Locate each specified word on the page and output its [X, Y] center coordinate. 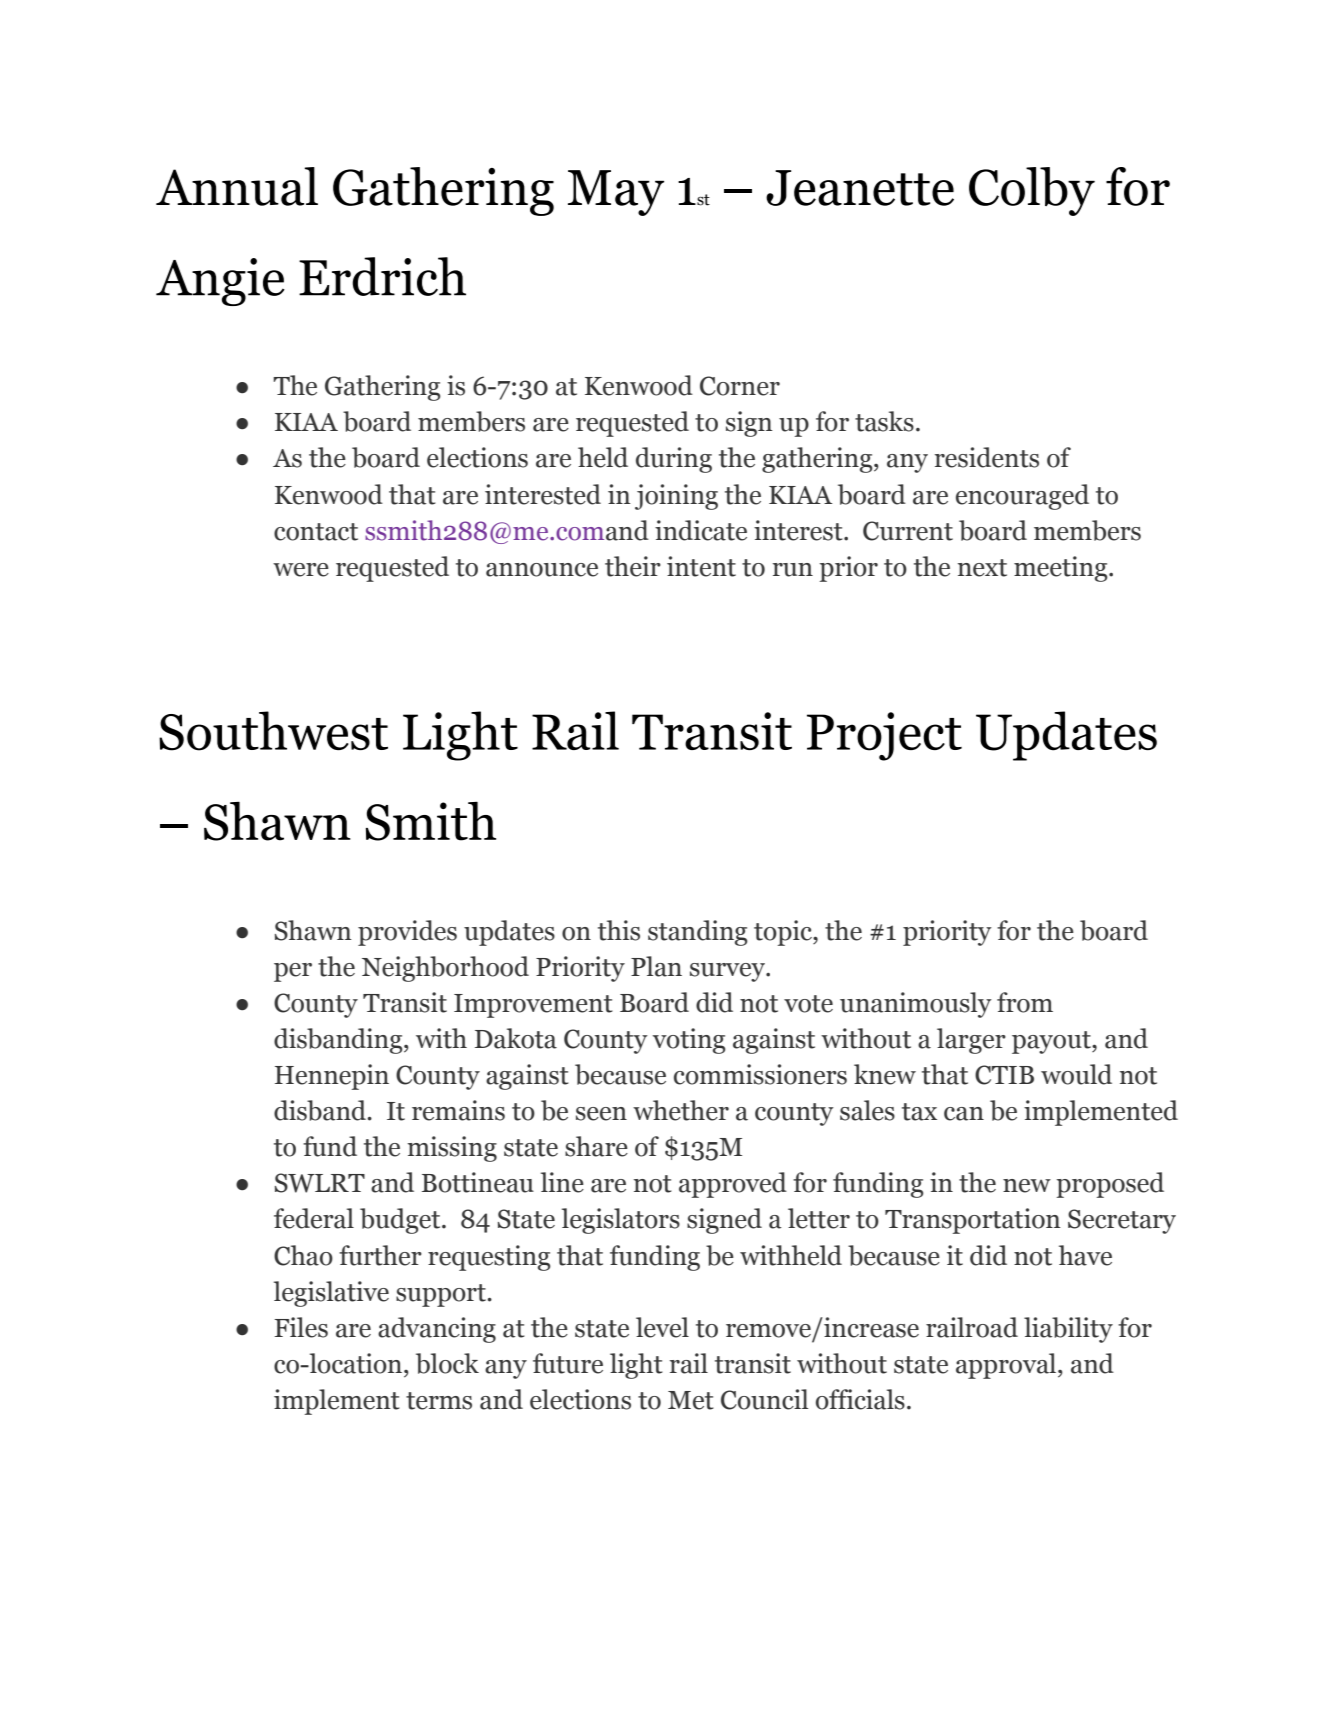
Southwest [273, 731]
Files [301, 1327]
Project [884, 736]
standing [698, 933]
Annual [237, 186]
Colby [1032, 191]
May [616, 193]
